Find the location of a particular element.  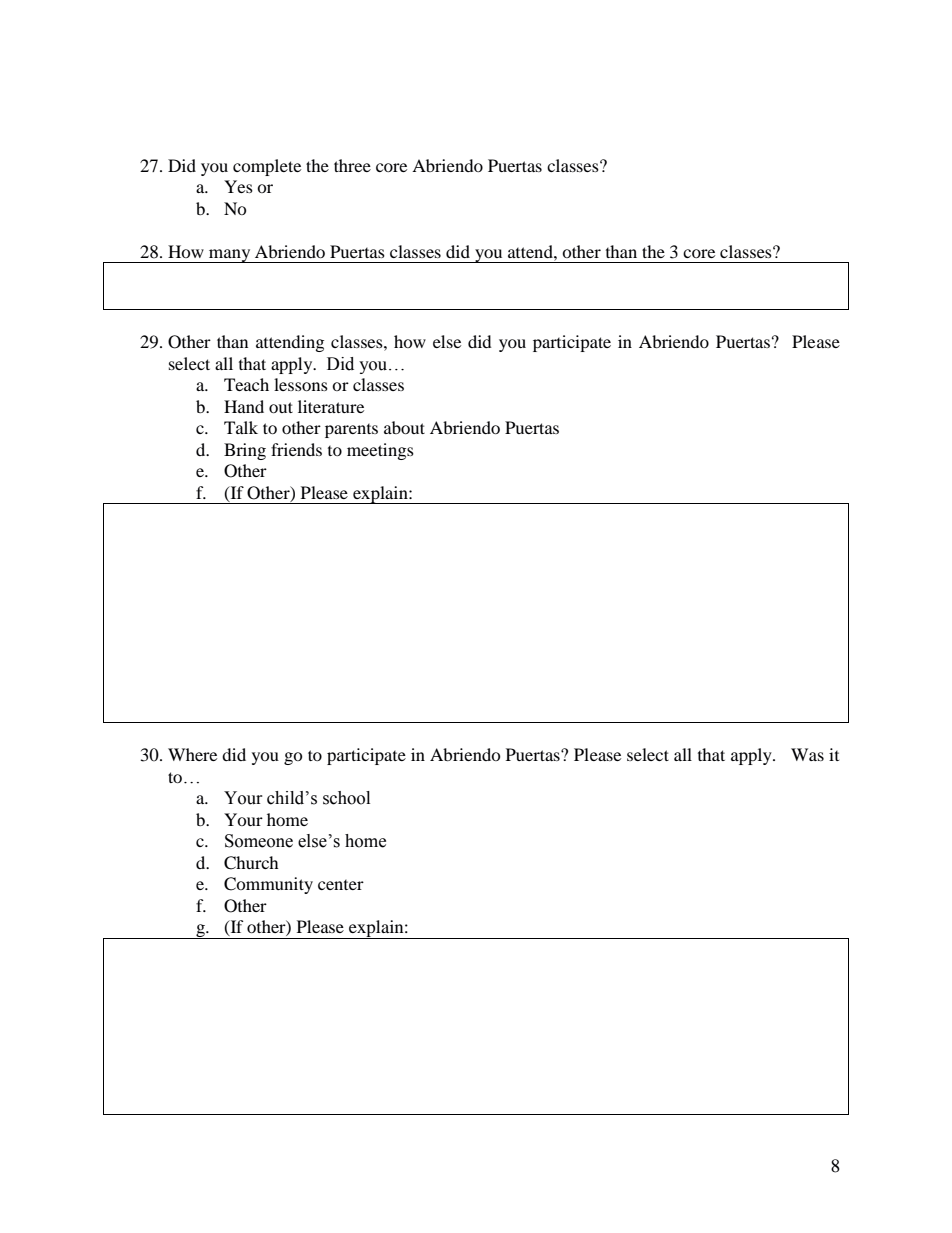

about is located at coordinates (404, 427).
